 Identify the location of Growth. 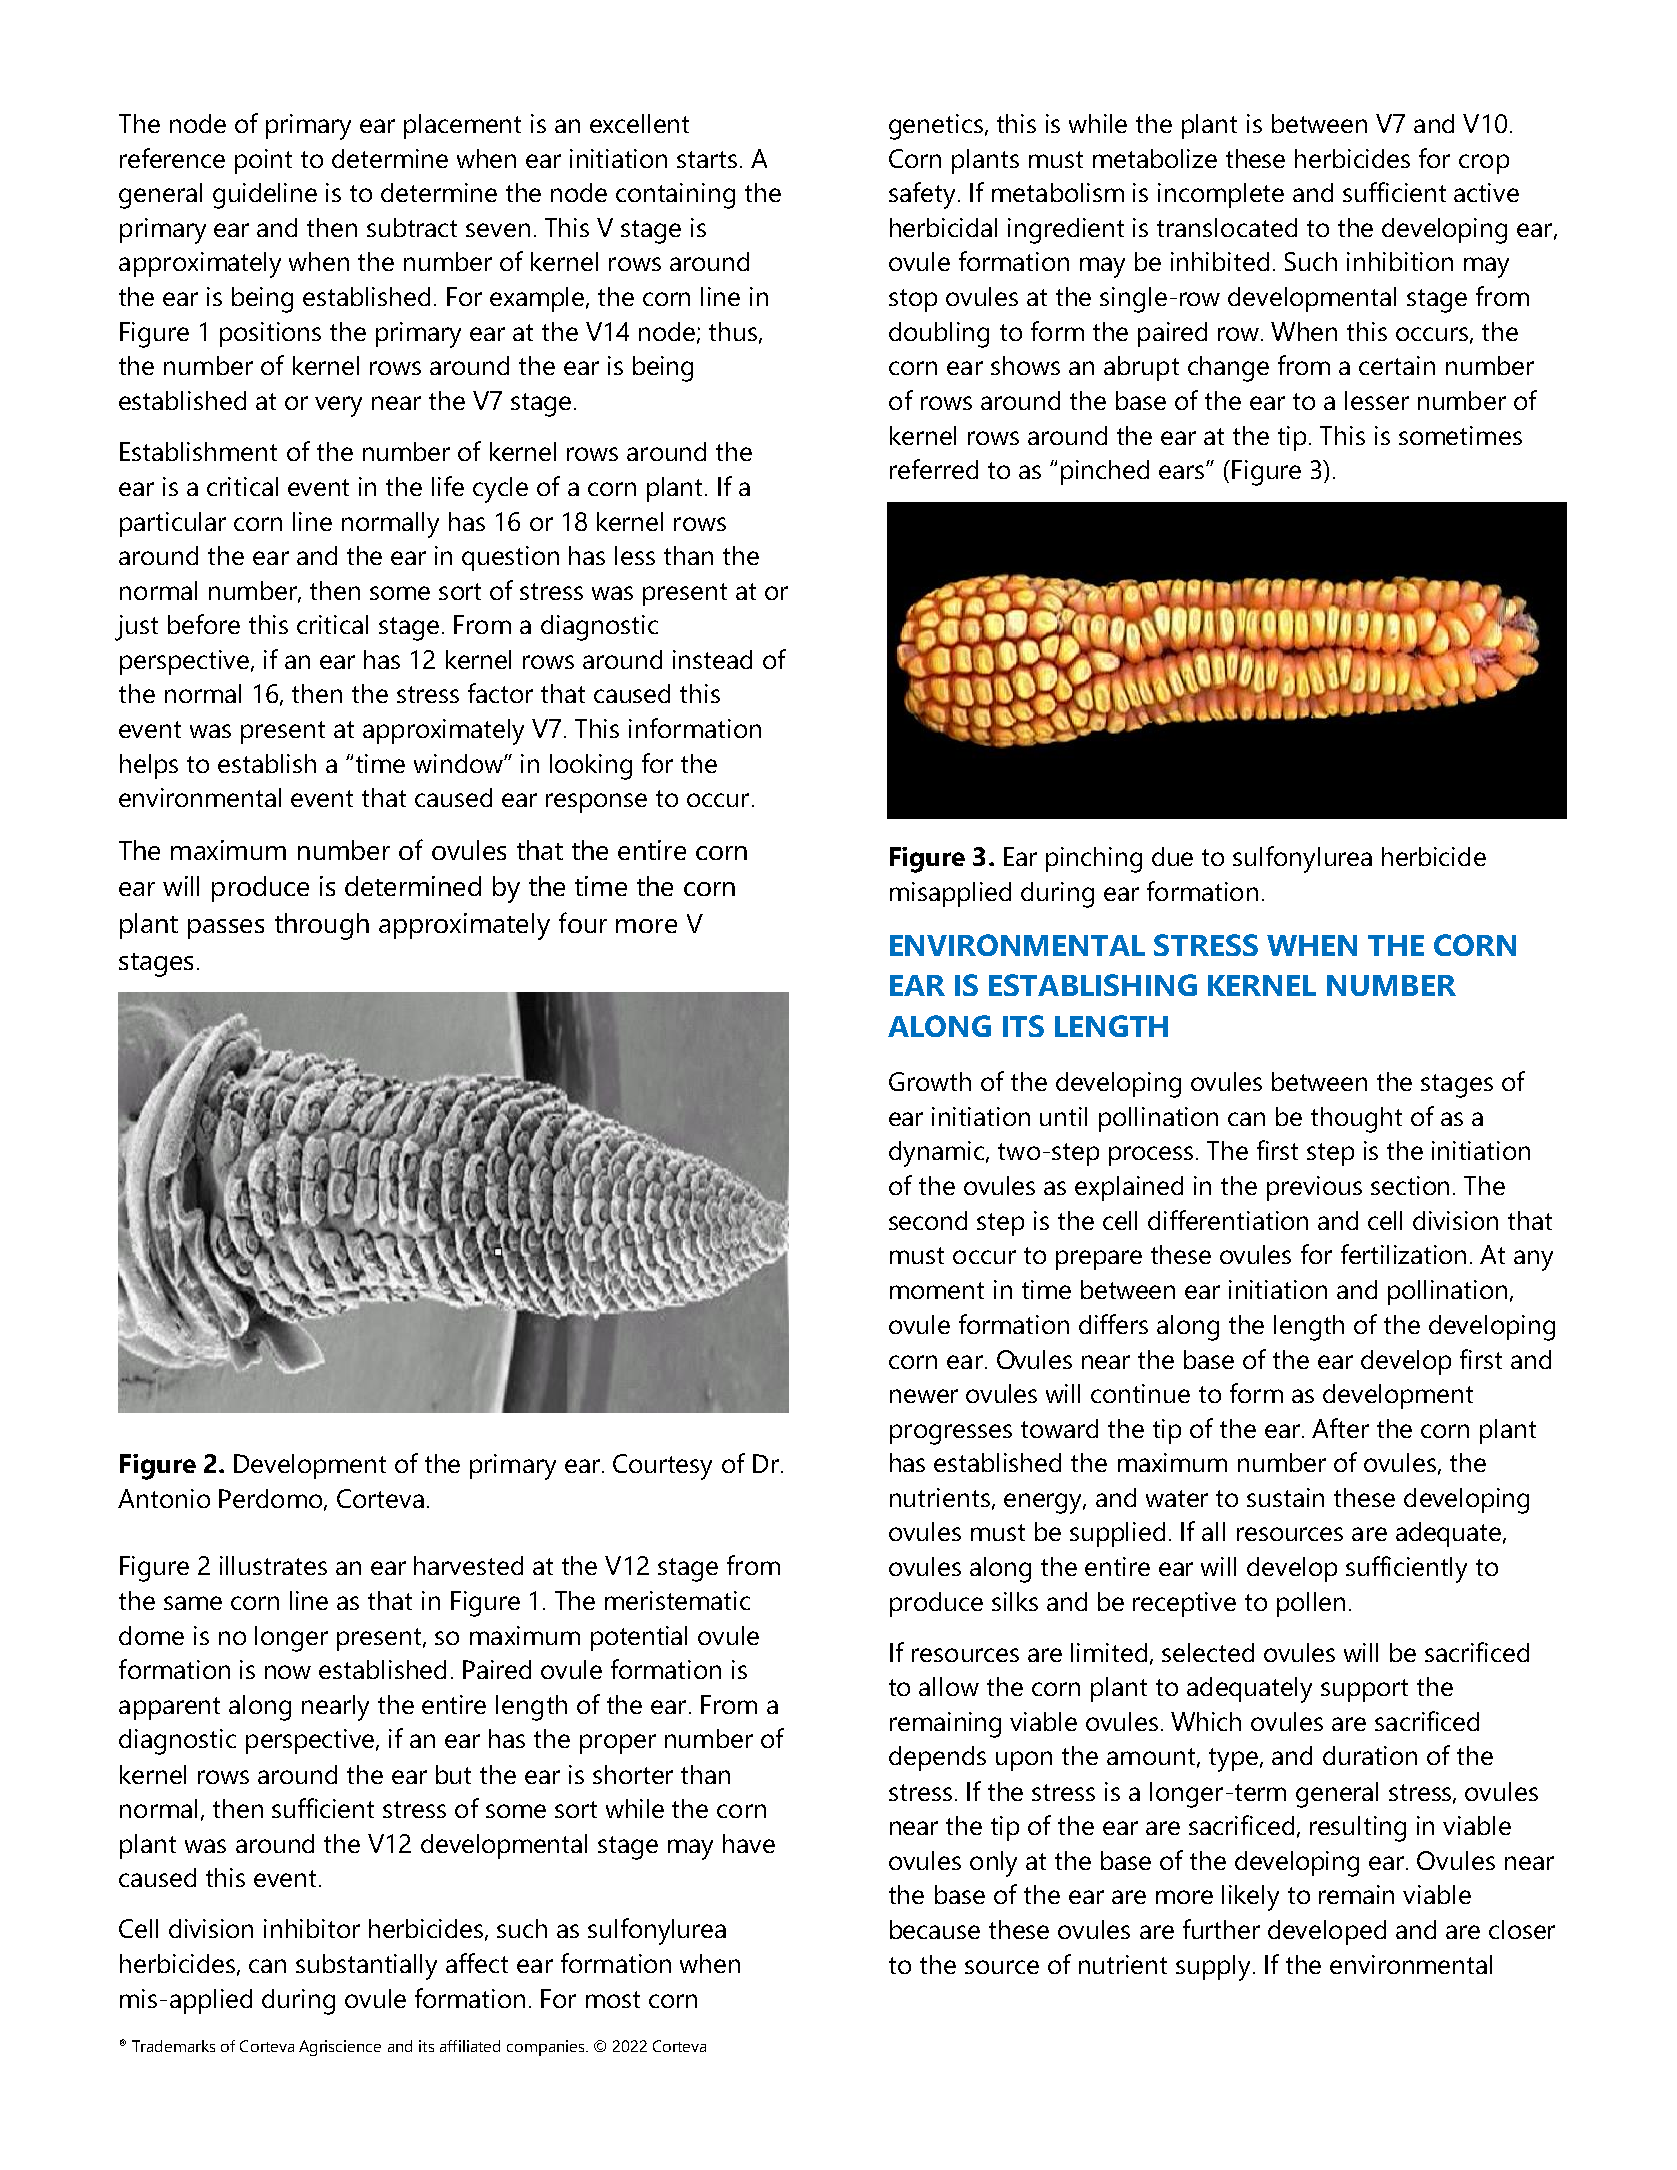
(930, 1081).
